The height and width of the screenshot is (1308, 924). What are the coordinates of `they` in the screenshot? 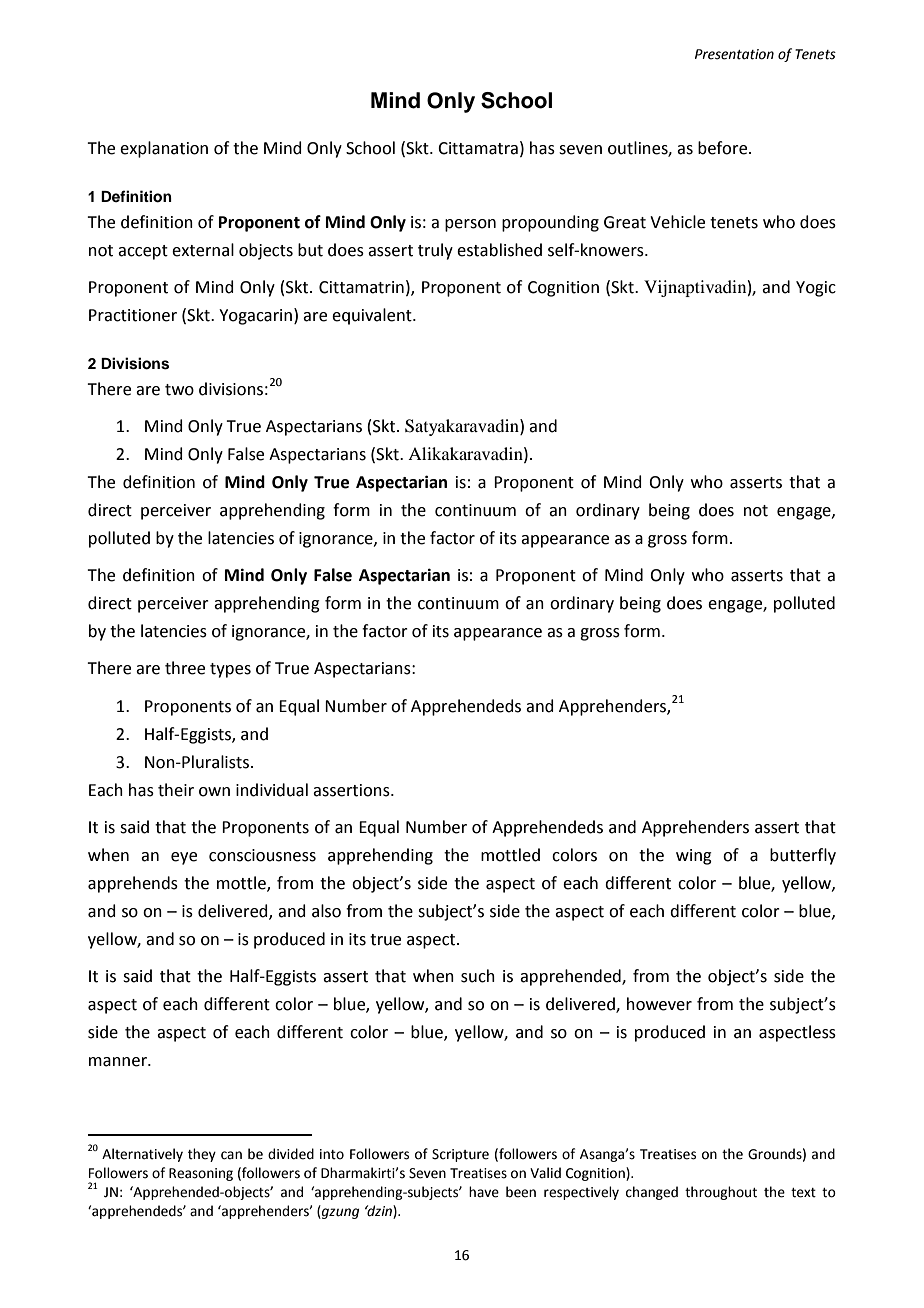 It's located at (202, 1155).
